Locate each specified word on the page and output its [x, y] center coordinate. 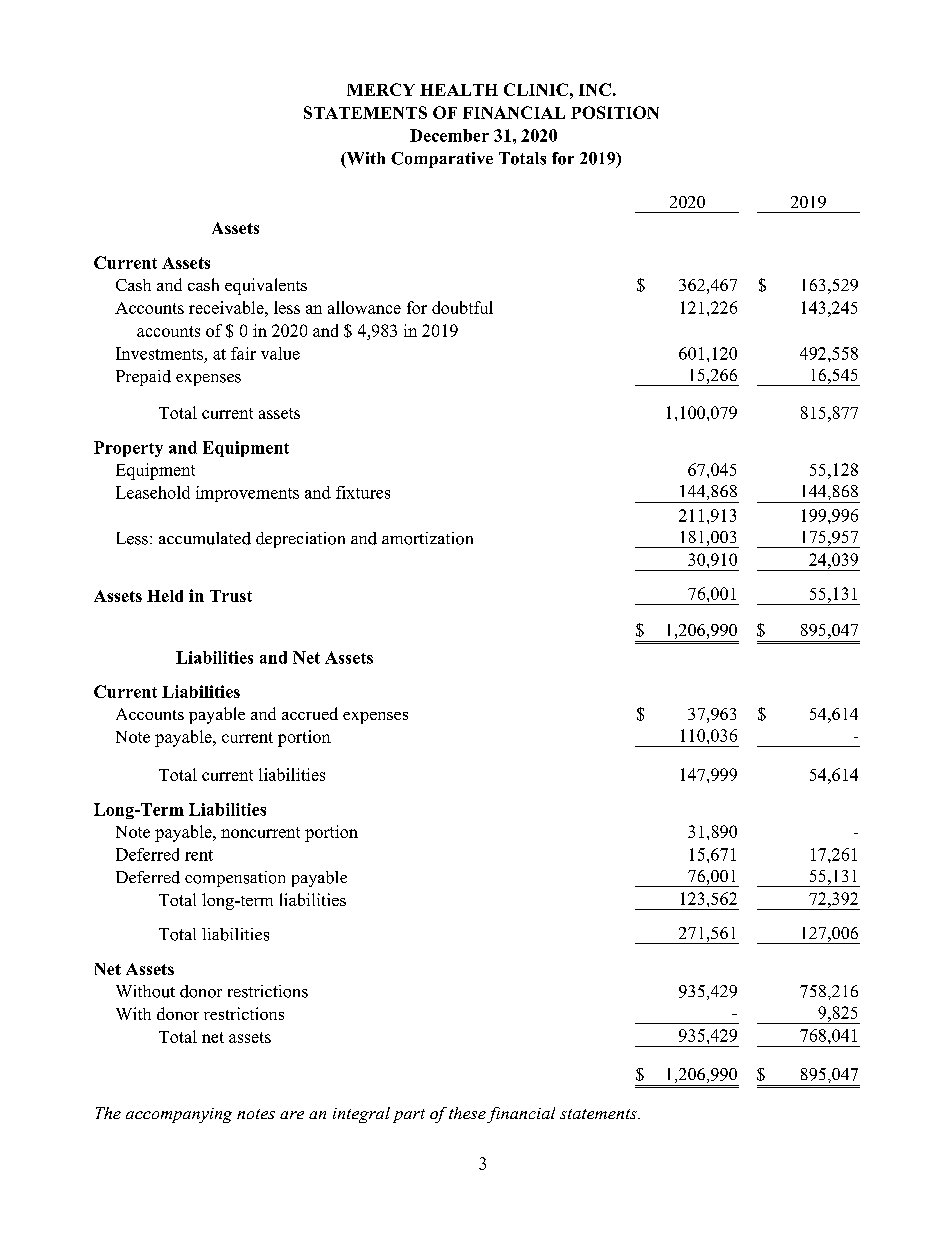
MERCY [381, 89]
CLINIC [536, 89]
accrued [310, 713]
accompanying [179, 1115]
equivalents [266, 286]
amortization [427, 538]
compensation [235, 879]
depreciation [300, 540]
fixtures [363, 492]
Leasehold [153, 492]
